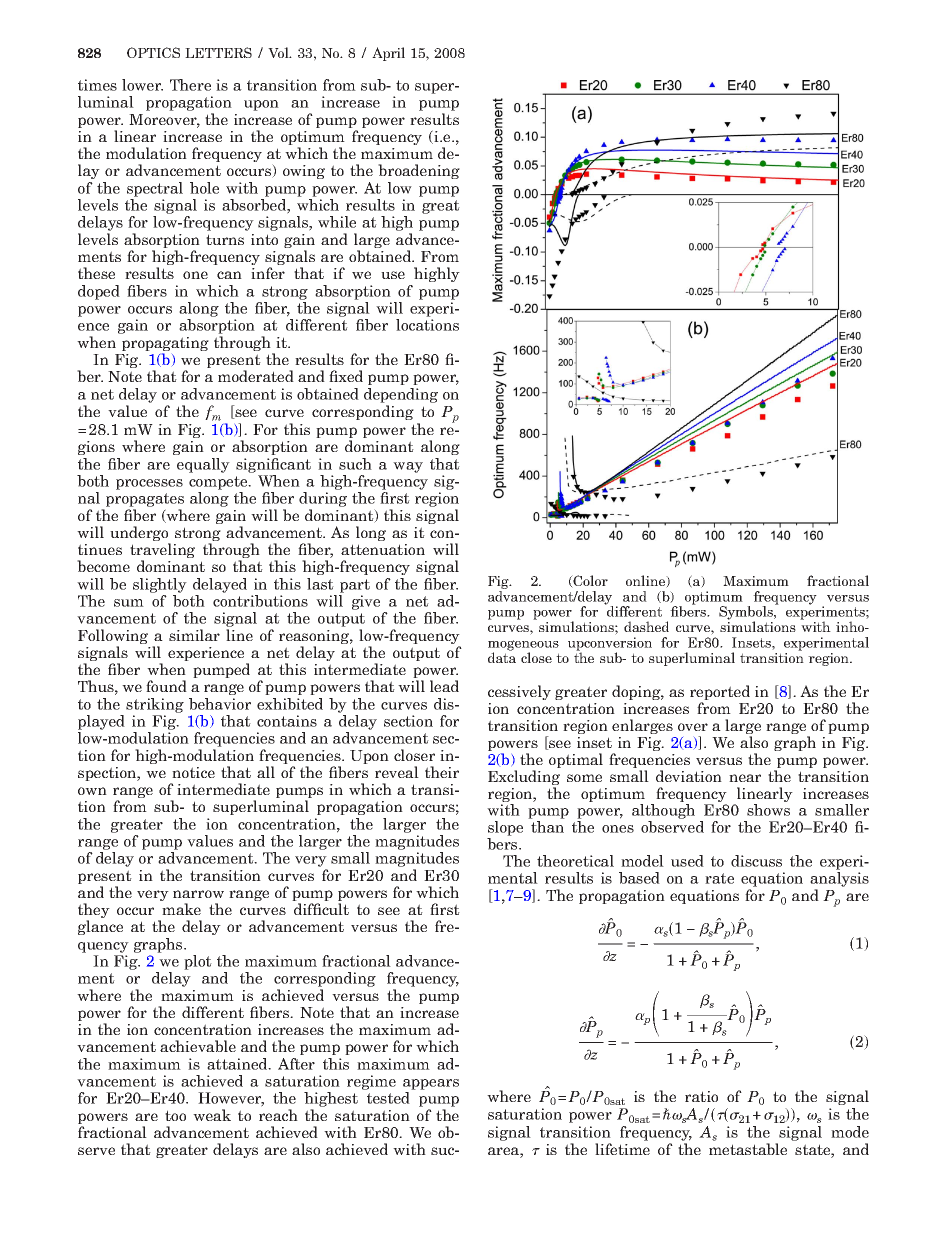 Image resolution: width=952 pixels, height=1233 pixels. What do you see at coordinates (431, 1084) in the page?
I see `appears` at bounding box center [431, 1084].
